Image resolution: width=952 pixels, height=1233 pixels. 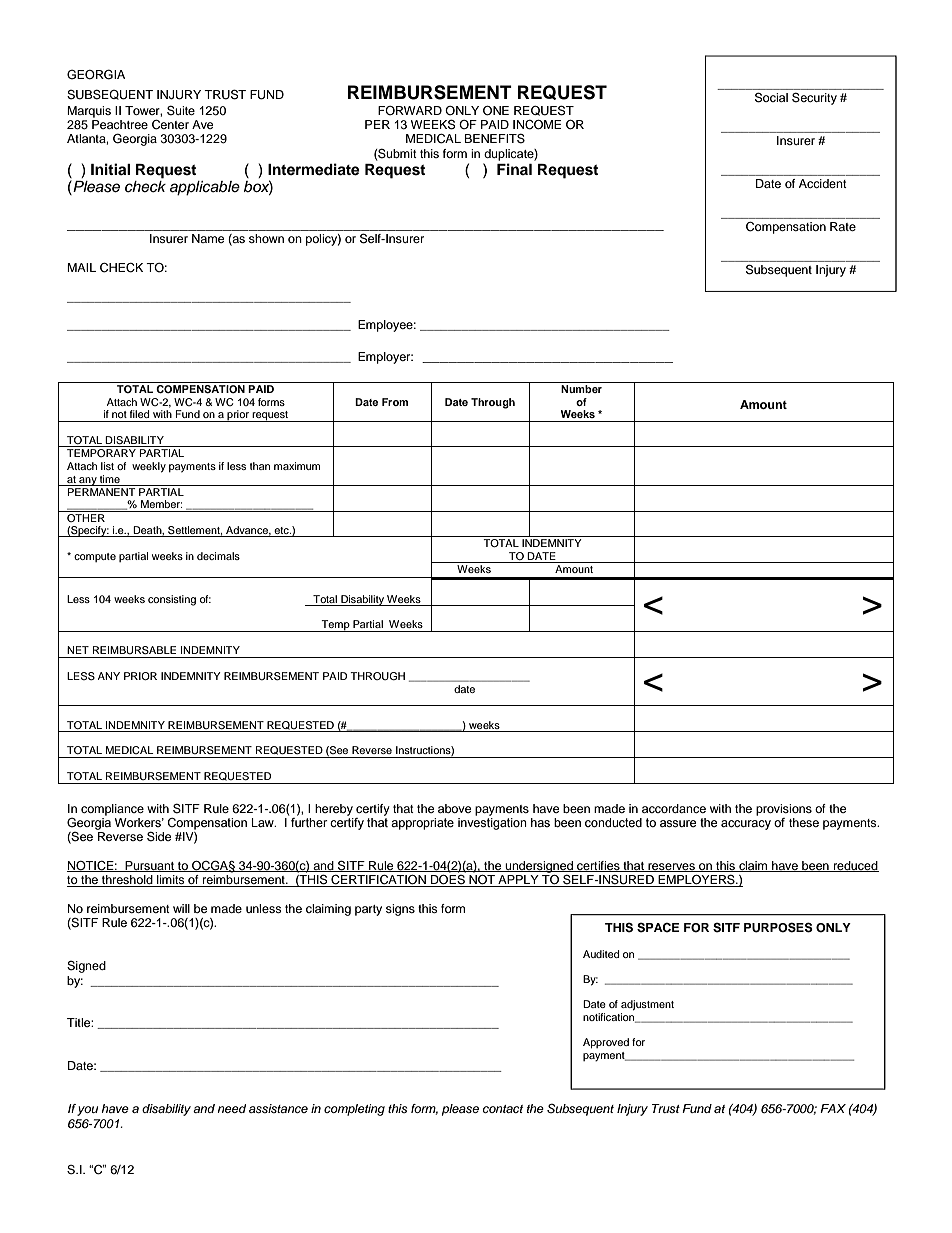 I want to click on Social, so click(x=771, y=98).
